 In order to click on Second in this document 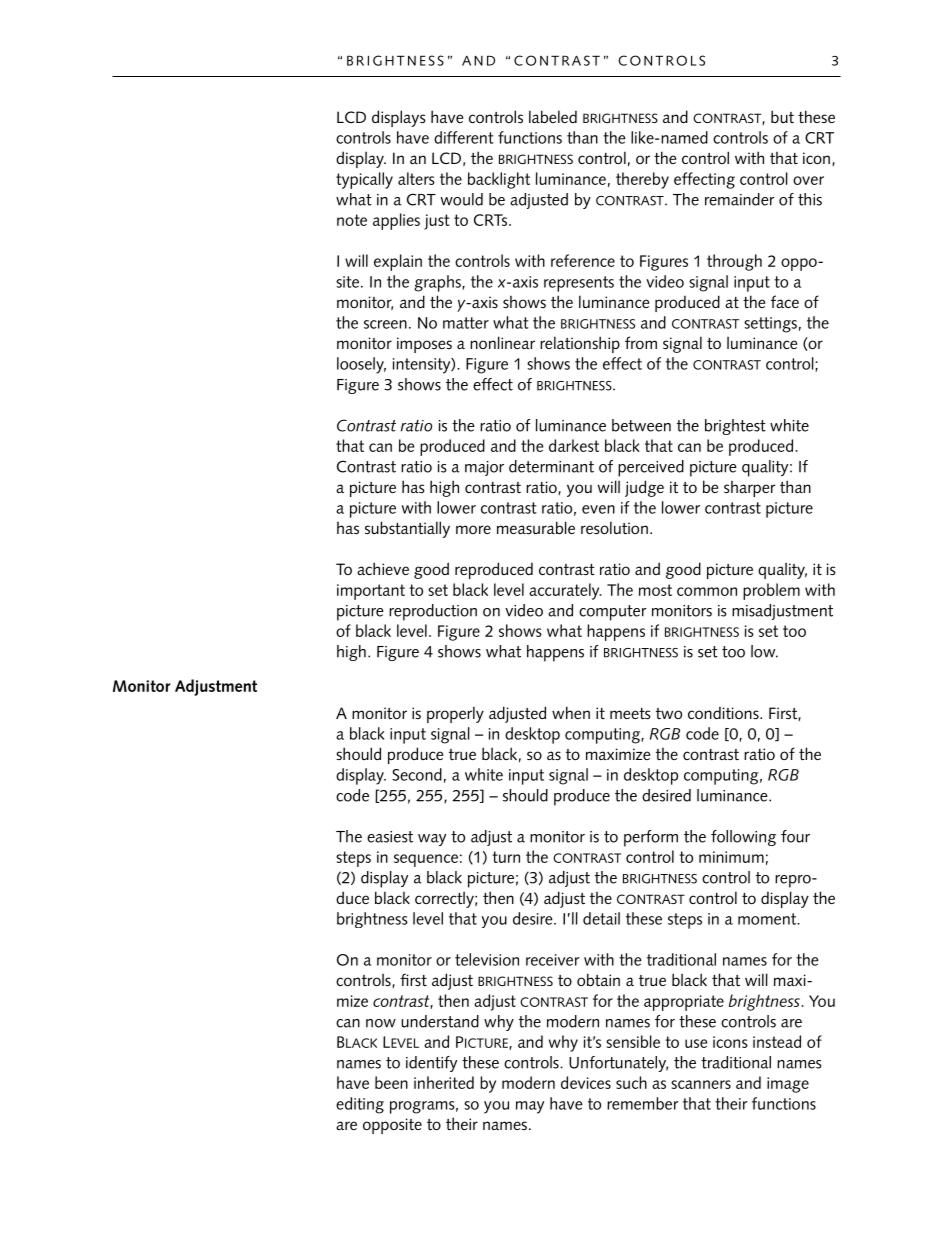, I will do `click(417, 774)`.
